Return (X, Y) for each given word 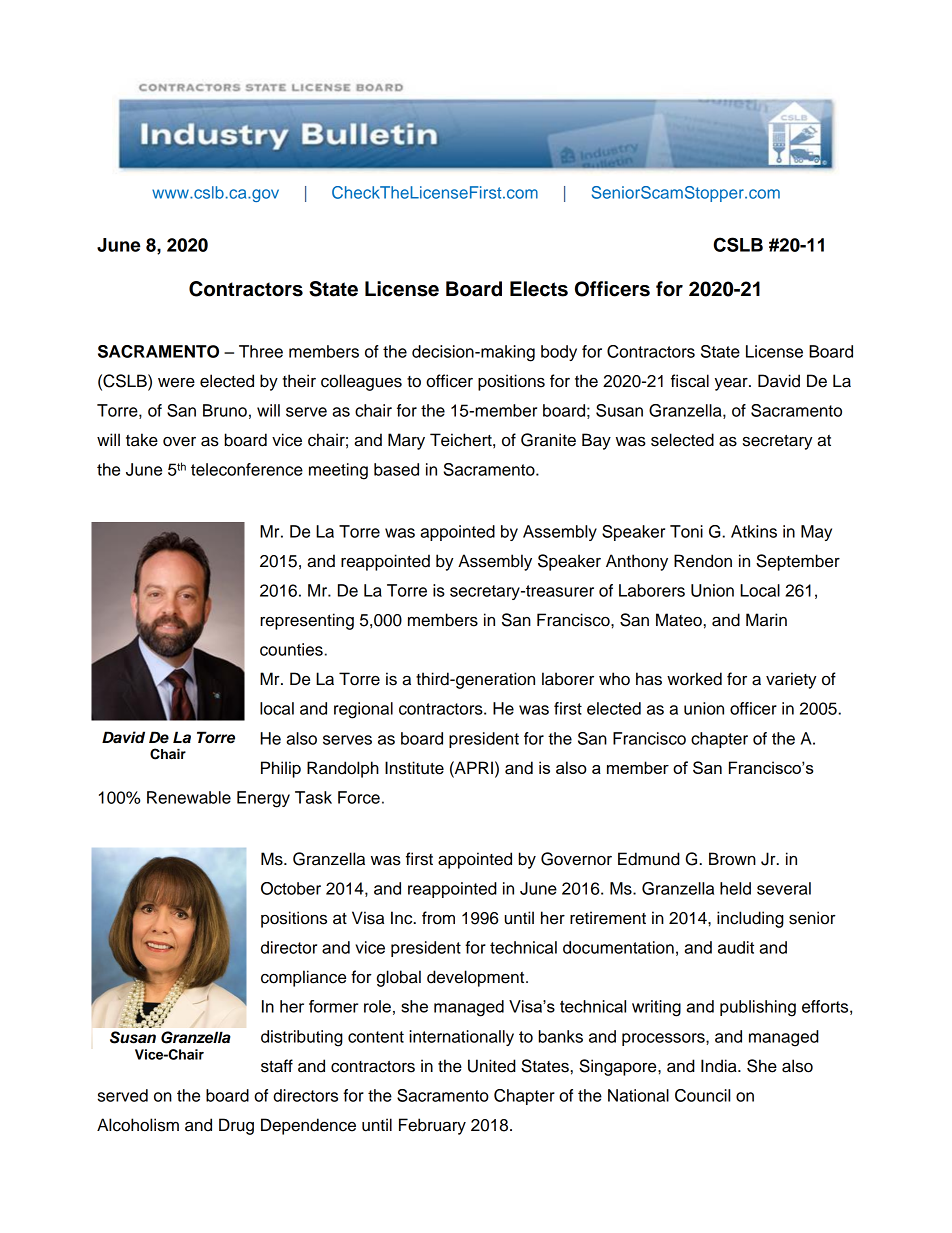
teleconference (247, 469)
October (291, 888)
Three (261, 351)
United (492, 1066)
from (438, 918)
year (732, 384)
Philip (281, 769)
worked (694, 679)
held (735, 888)
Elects (539, 289)
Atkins (754, 531)
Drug (236, 1126)
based (396, 469)
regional (363, 710)
